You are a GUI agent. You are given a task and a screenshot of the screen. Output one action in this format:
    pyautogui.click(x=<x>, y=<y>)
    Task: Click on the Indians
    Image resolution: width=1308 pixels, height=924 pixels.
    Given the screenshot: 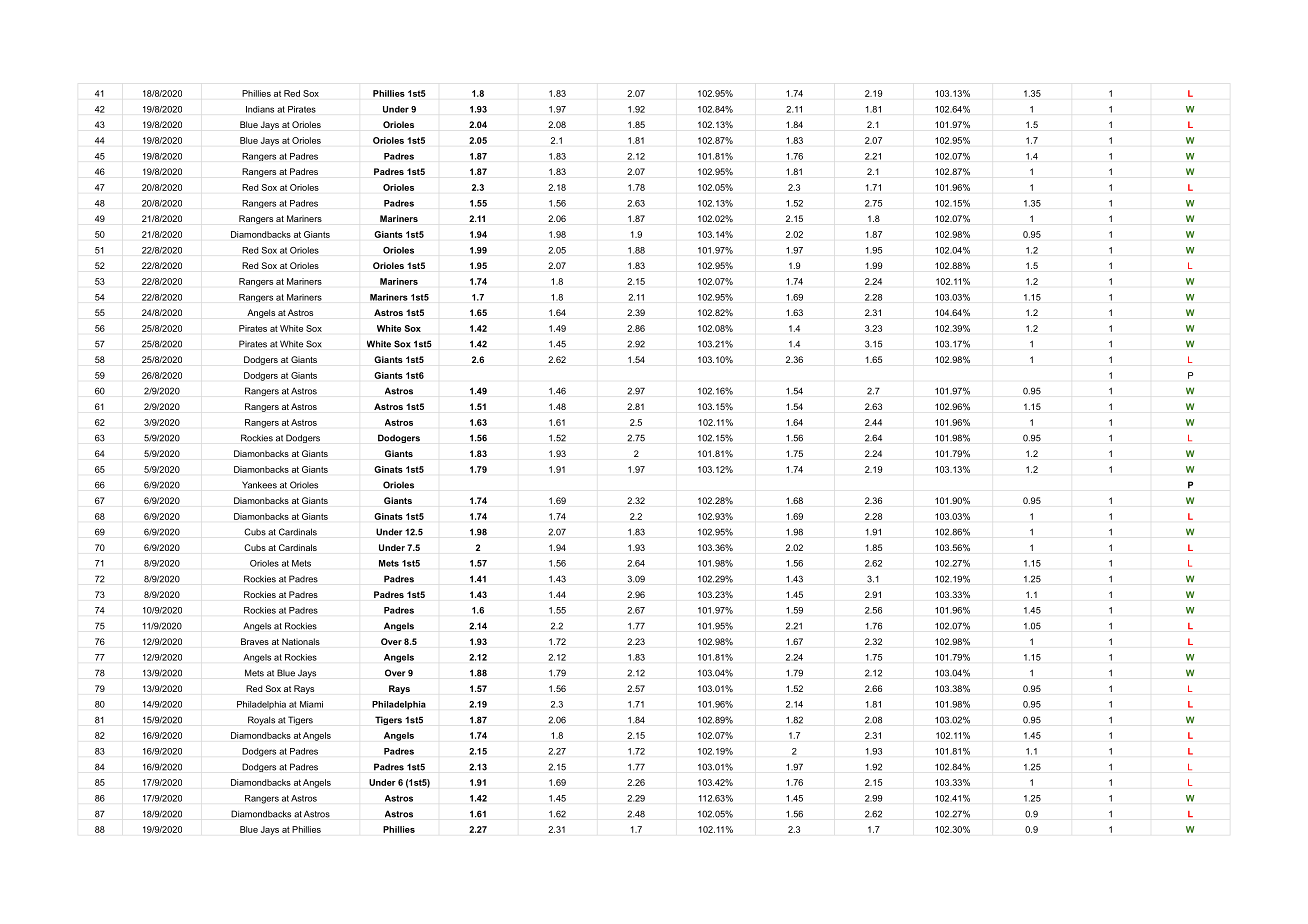 What is the action you would take?
    pyautogui.click(x=260, y=109)
